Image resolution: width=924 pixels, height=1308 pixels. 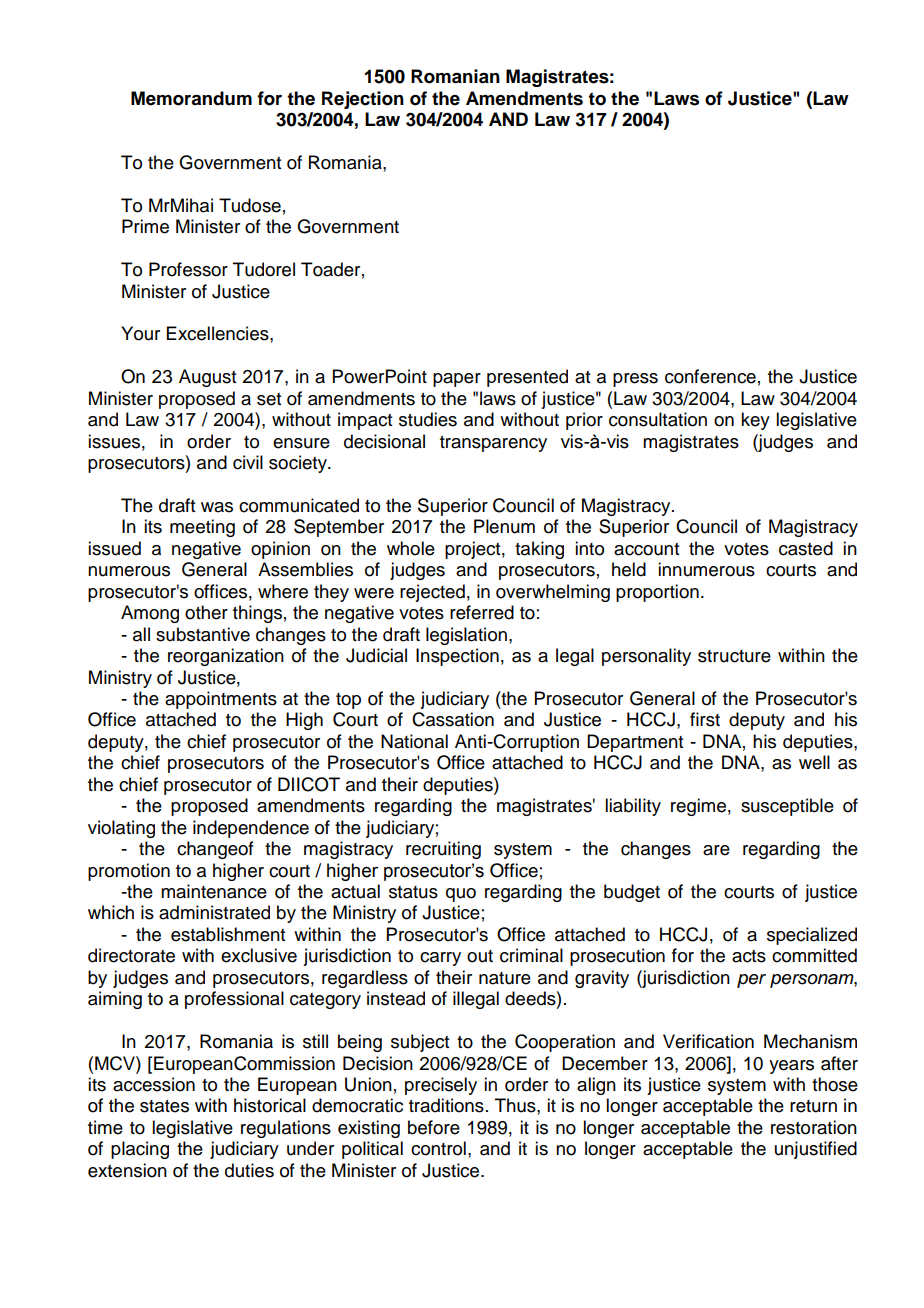 I want to click on conference, so click(x=710, y=376).
